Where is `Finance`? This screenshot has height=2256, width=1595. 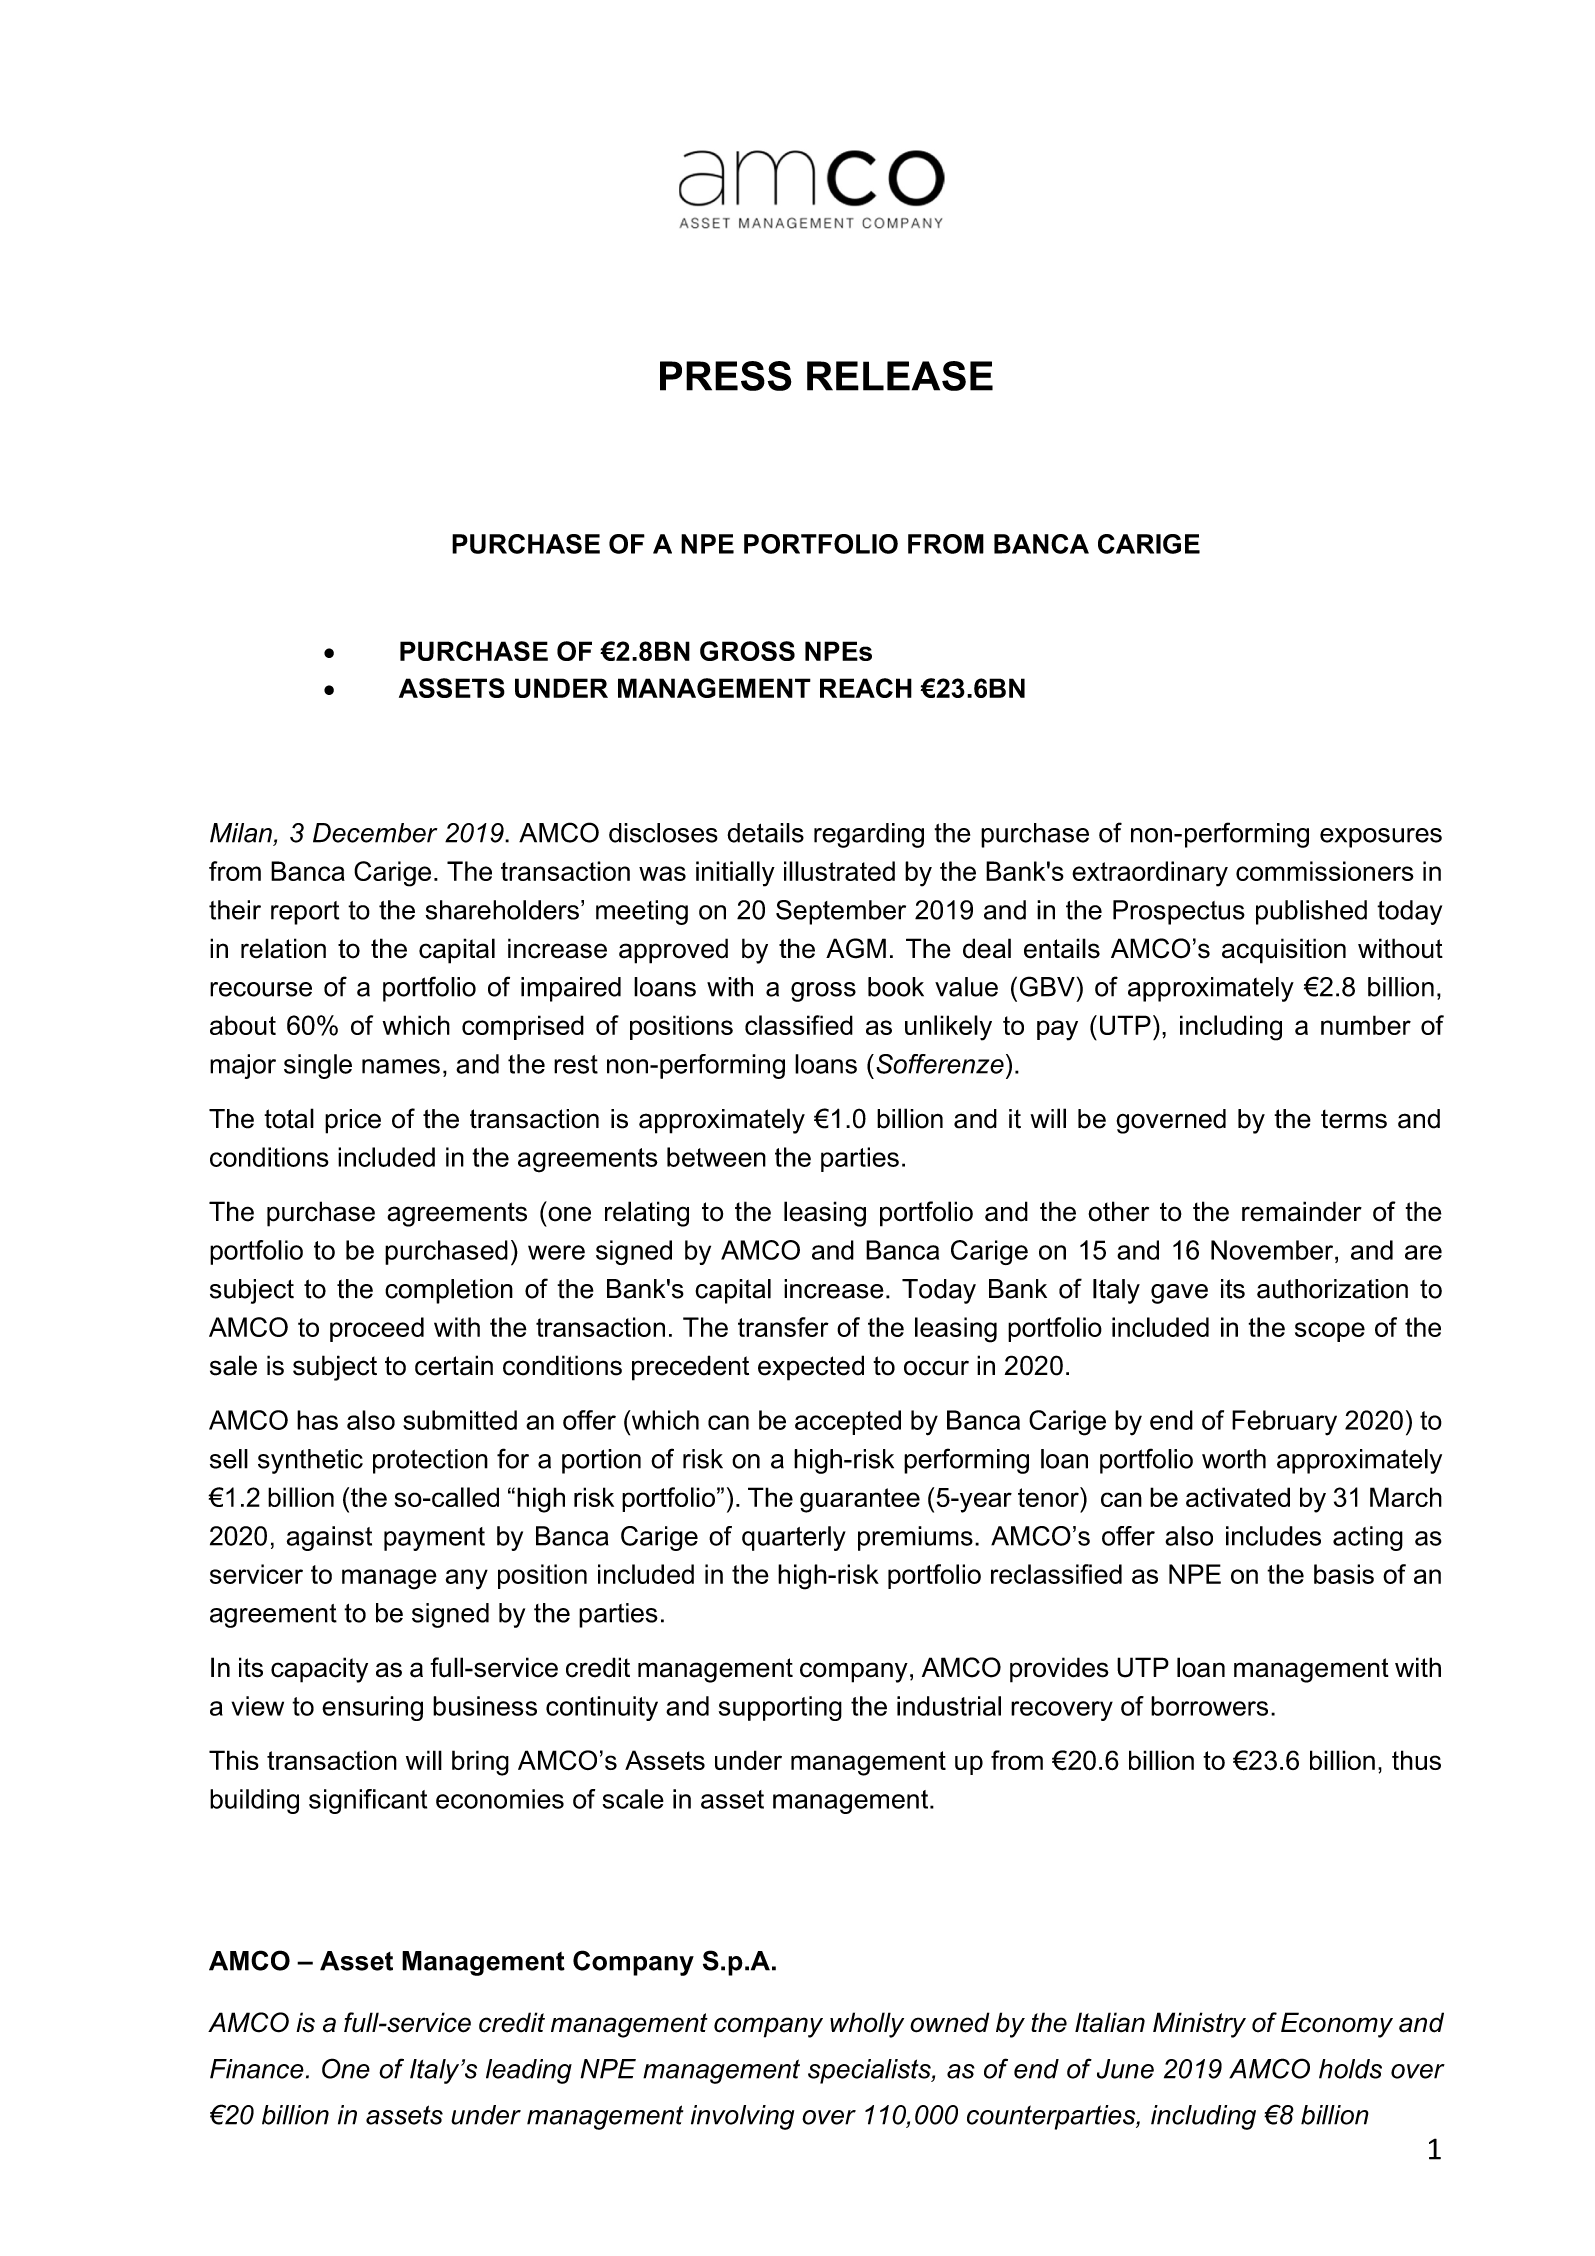 Finance is located at coordinates (257, 2069).
